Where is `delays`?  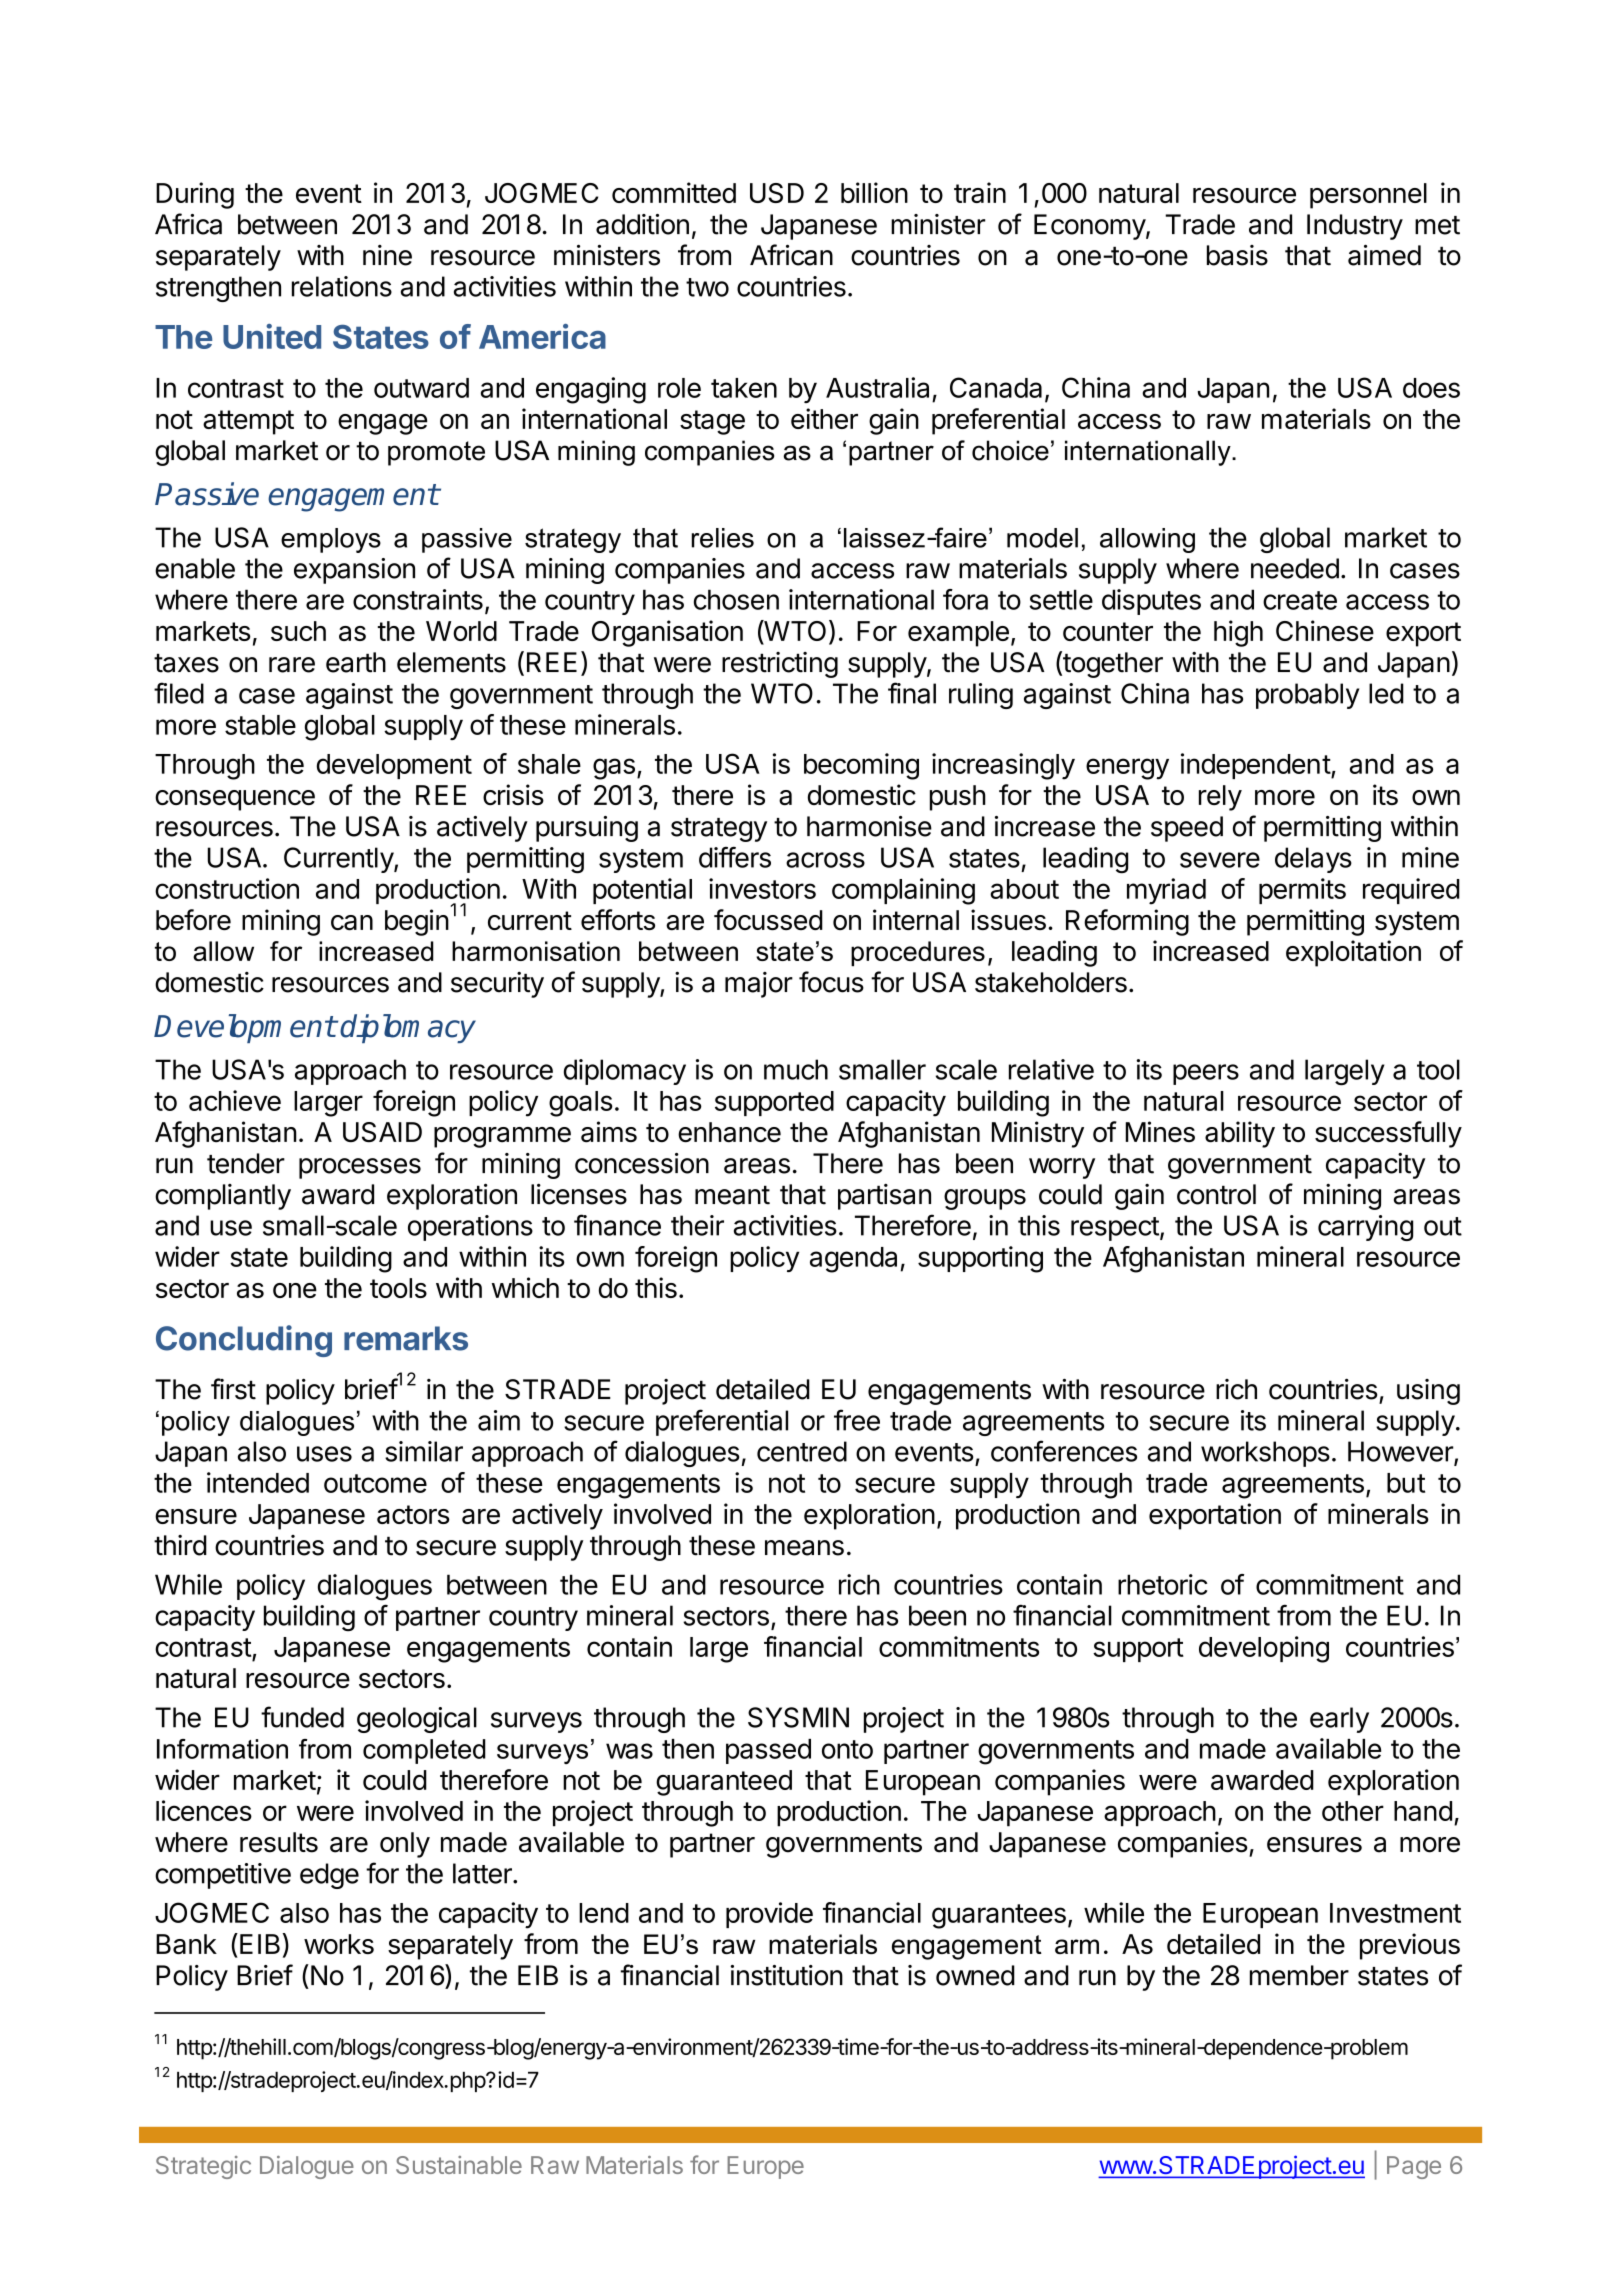 delays is located at coordinates (1313, 860).
